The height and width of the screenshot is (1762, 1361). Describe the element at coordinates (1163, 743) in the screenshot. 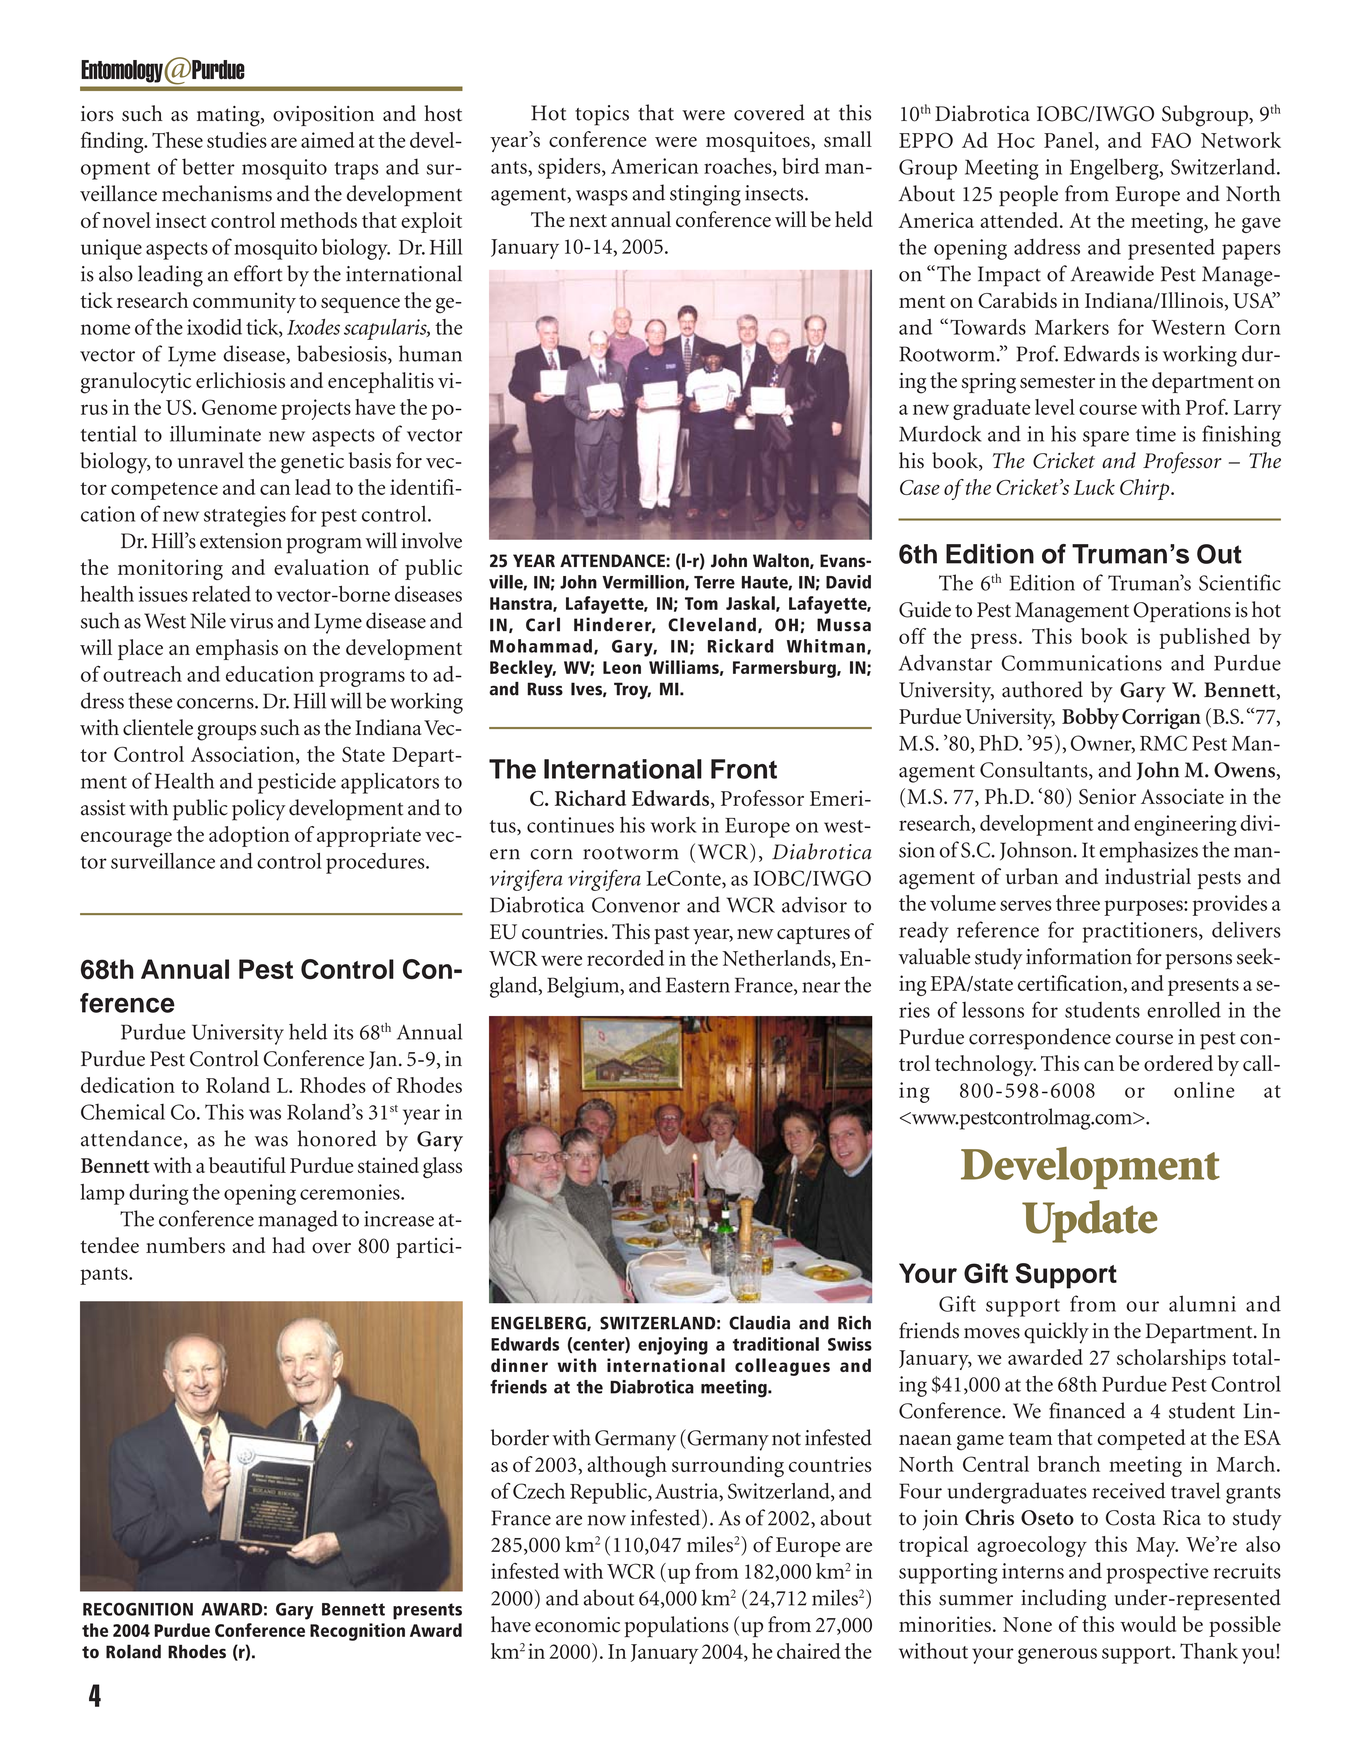

I see `RMC` at that location.
